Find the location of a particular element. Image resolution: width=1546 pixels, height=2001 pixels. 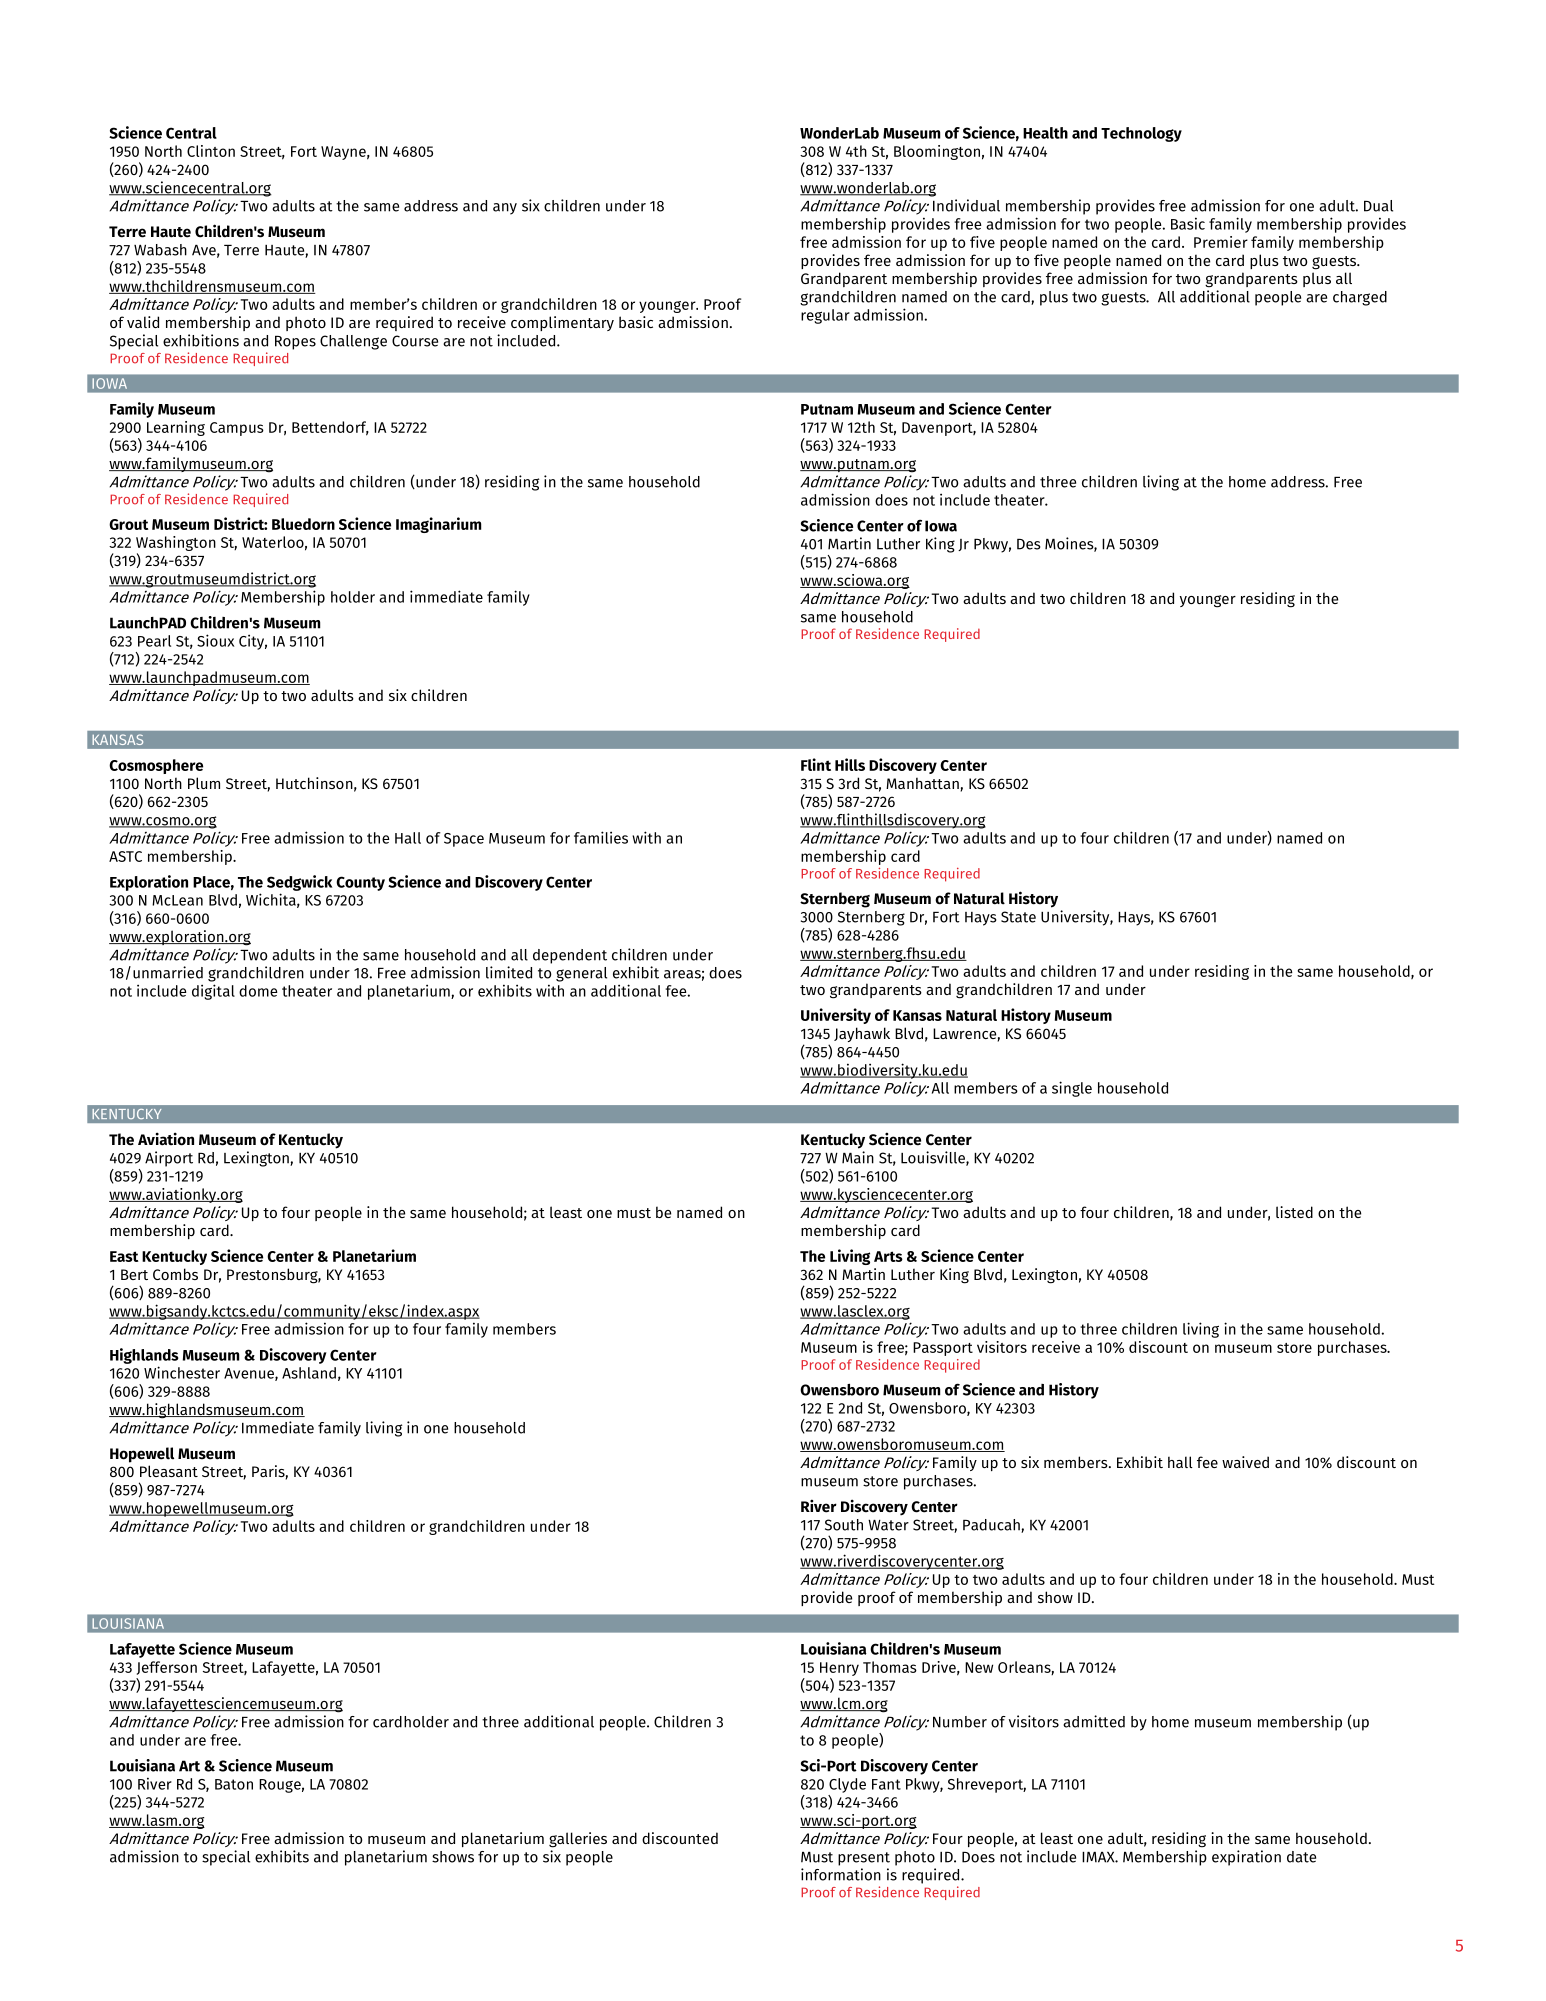

dome is located at coordinates (258, 991).
